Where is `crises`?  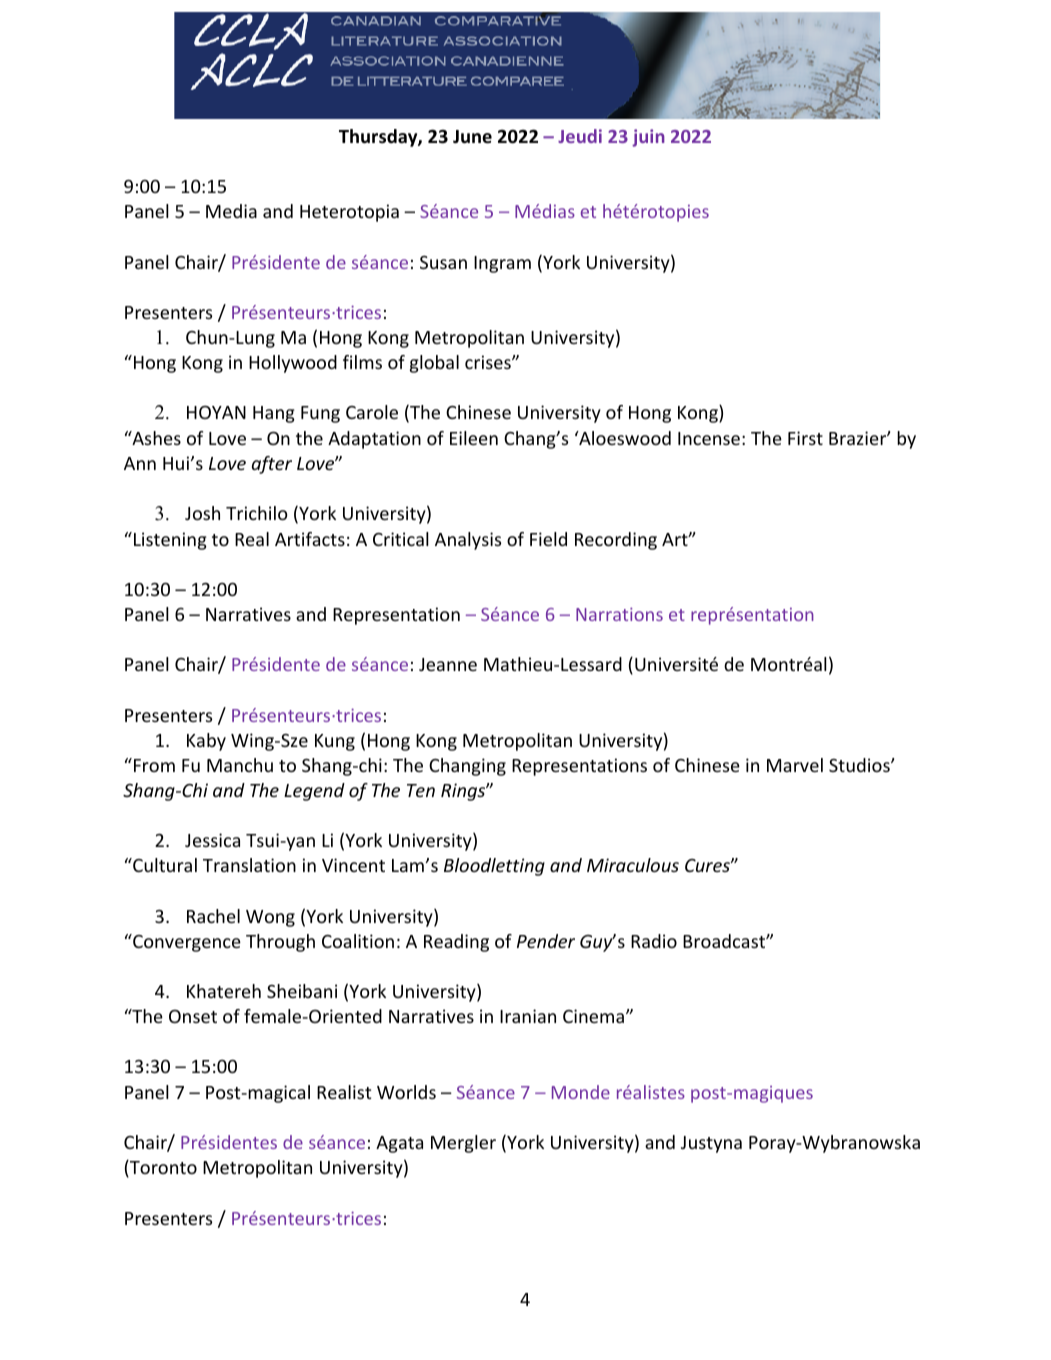 crises is located at coordinates (489, 362).
